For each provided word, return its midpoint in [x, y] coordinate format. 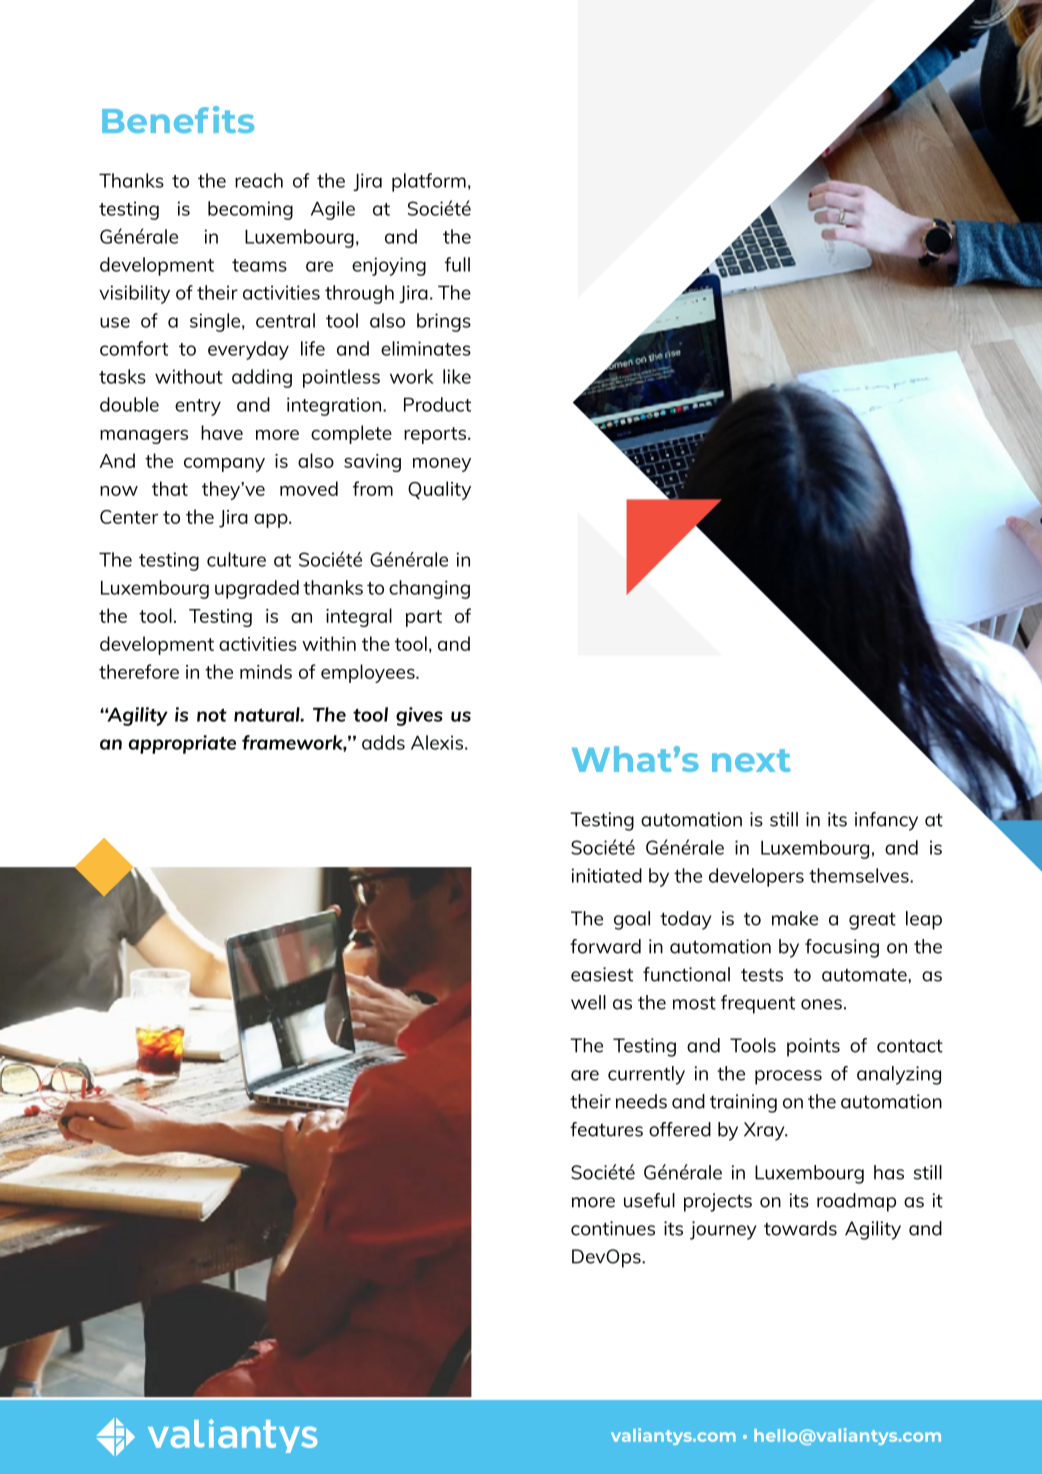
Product [437, 404]
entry [198, 407]
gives [419, 716]
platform [429, 182]
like [457, 376]
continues [613, 1228]
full [457, 264]
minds [266, 671]
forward [605, 946]
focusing [842, 948]
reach [259, 180]
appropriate [182, 744]
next [751, 760]
